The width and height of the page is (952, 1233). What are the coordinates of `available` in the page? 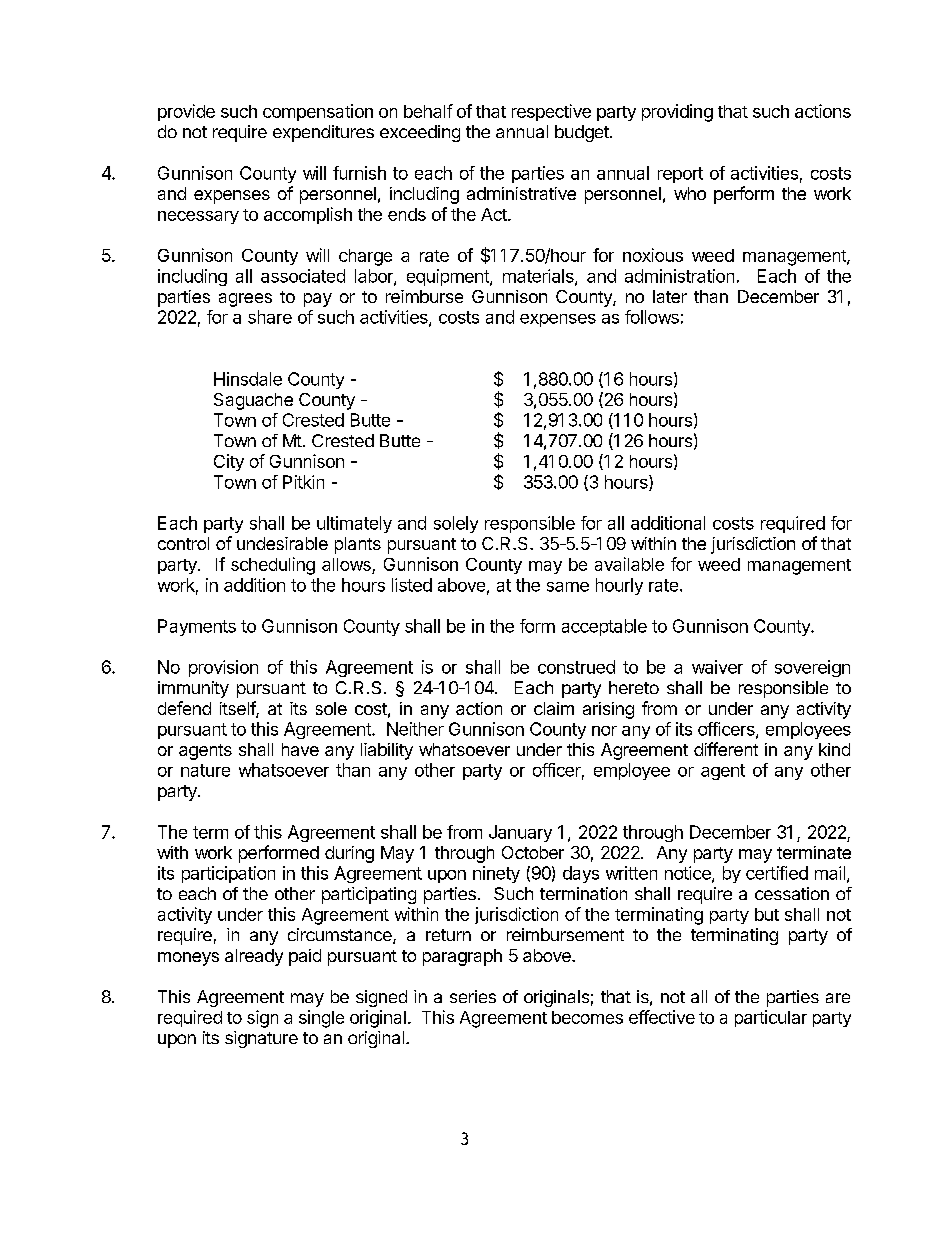 It's located at (629, 564).
